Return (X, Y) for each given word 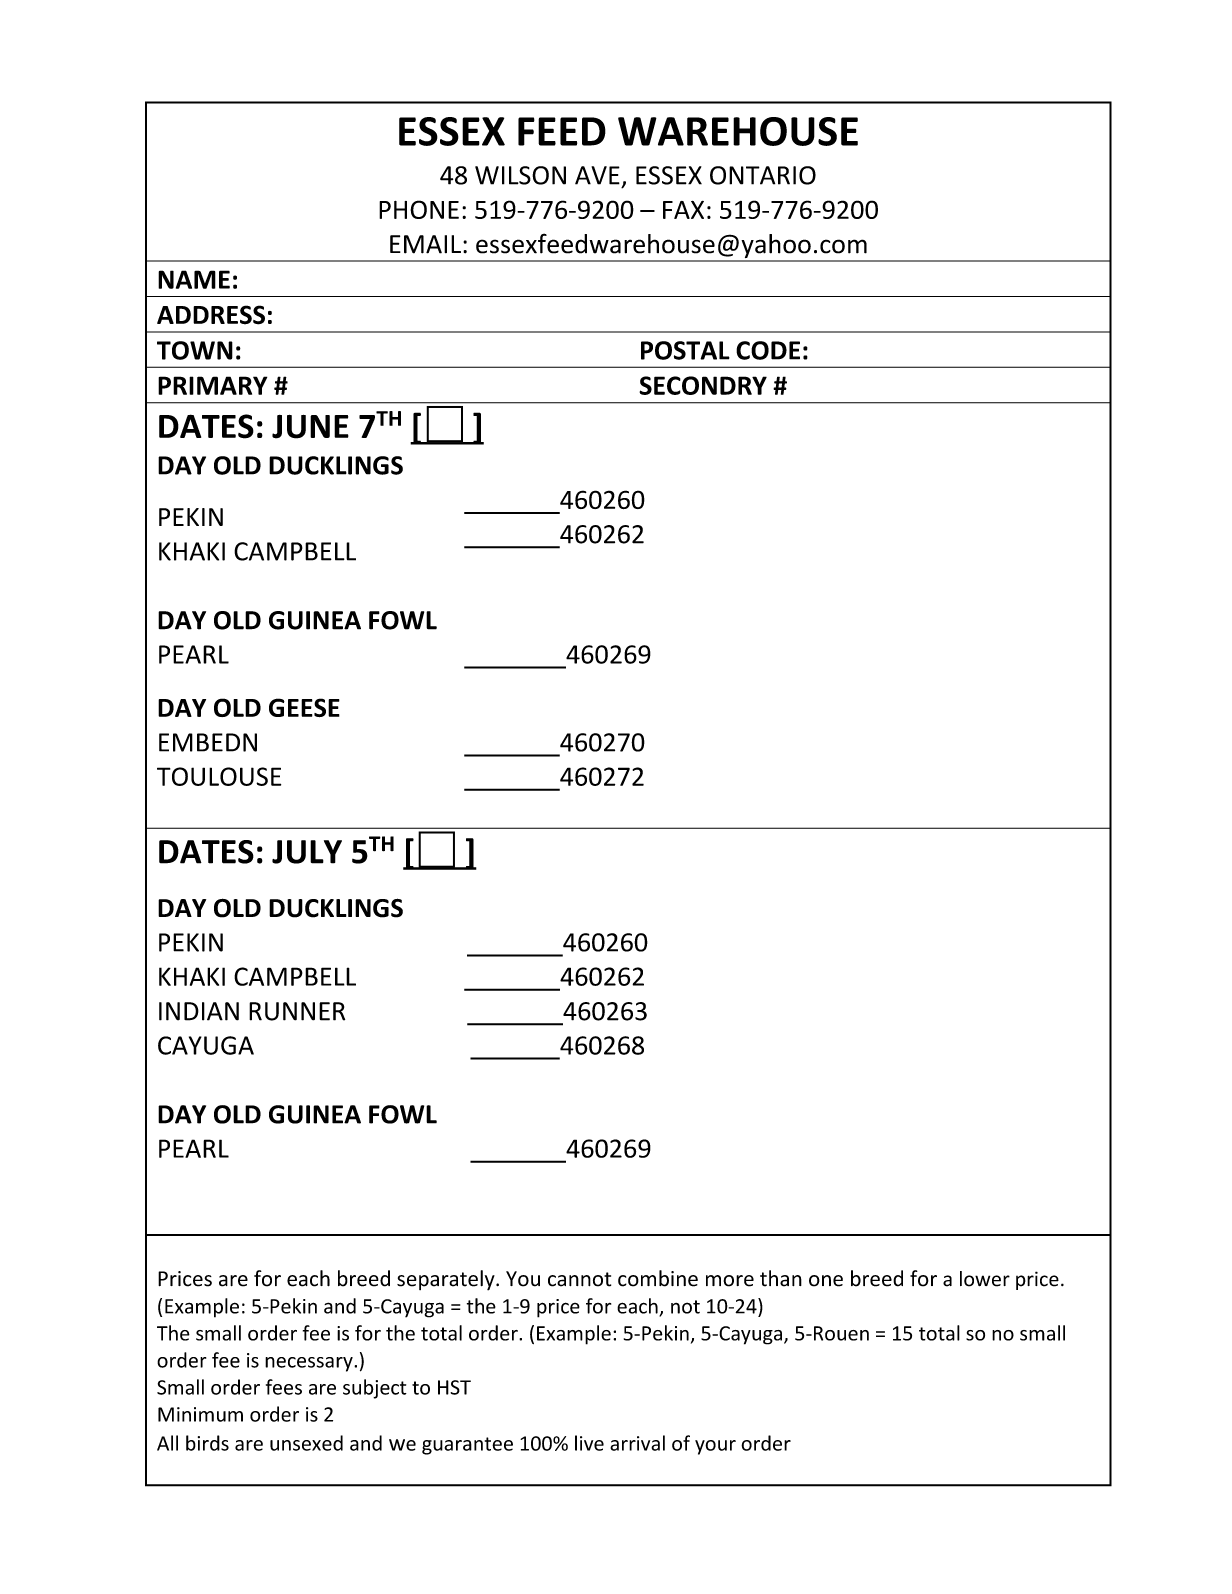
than (781, 1278)
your (715, 1447)
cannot (579, 1279)
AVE (597, 175)
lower (985, 1279)
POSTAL (685, 350)
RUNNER (297, 1011)
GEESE (304, 707)
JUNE (310, 427)
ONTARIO (763, 175)
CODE (768, 350)
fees (284, 1387)
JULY (307, 852)
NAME (194, 279)
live (589, 1443)
